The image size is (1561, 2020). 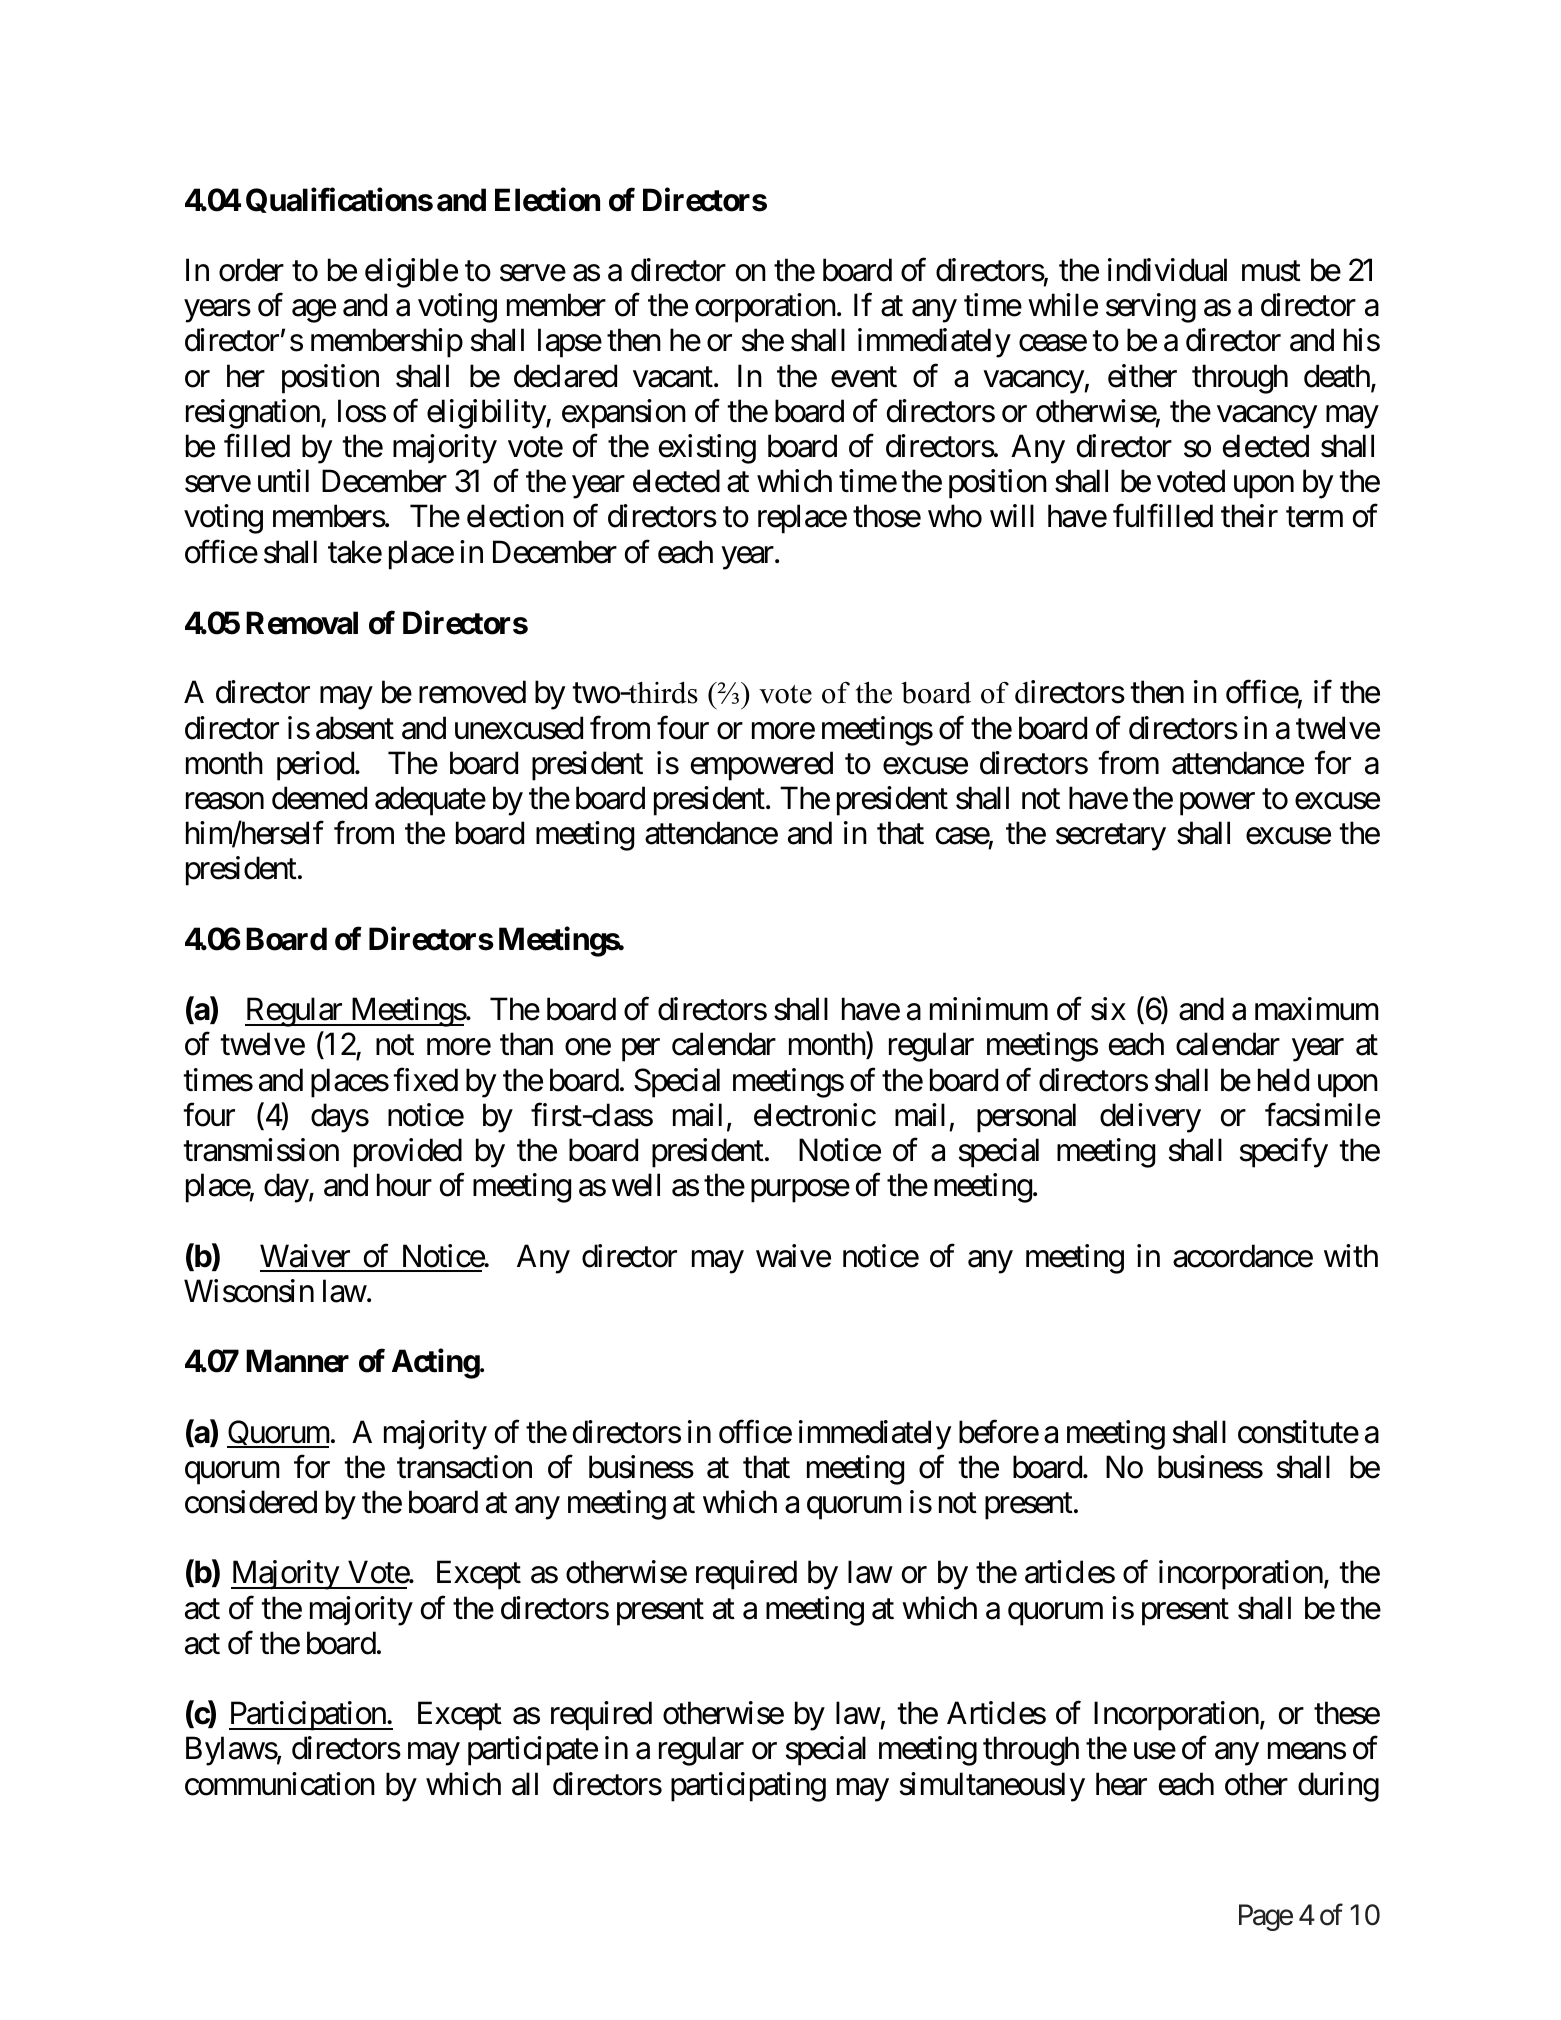 I want to click on event, so click(x=864, y=377).
